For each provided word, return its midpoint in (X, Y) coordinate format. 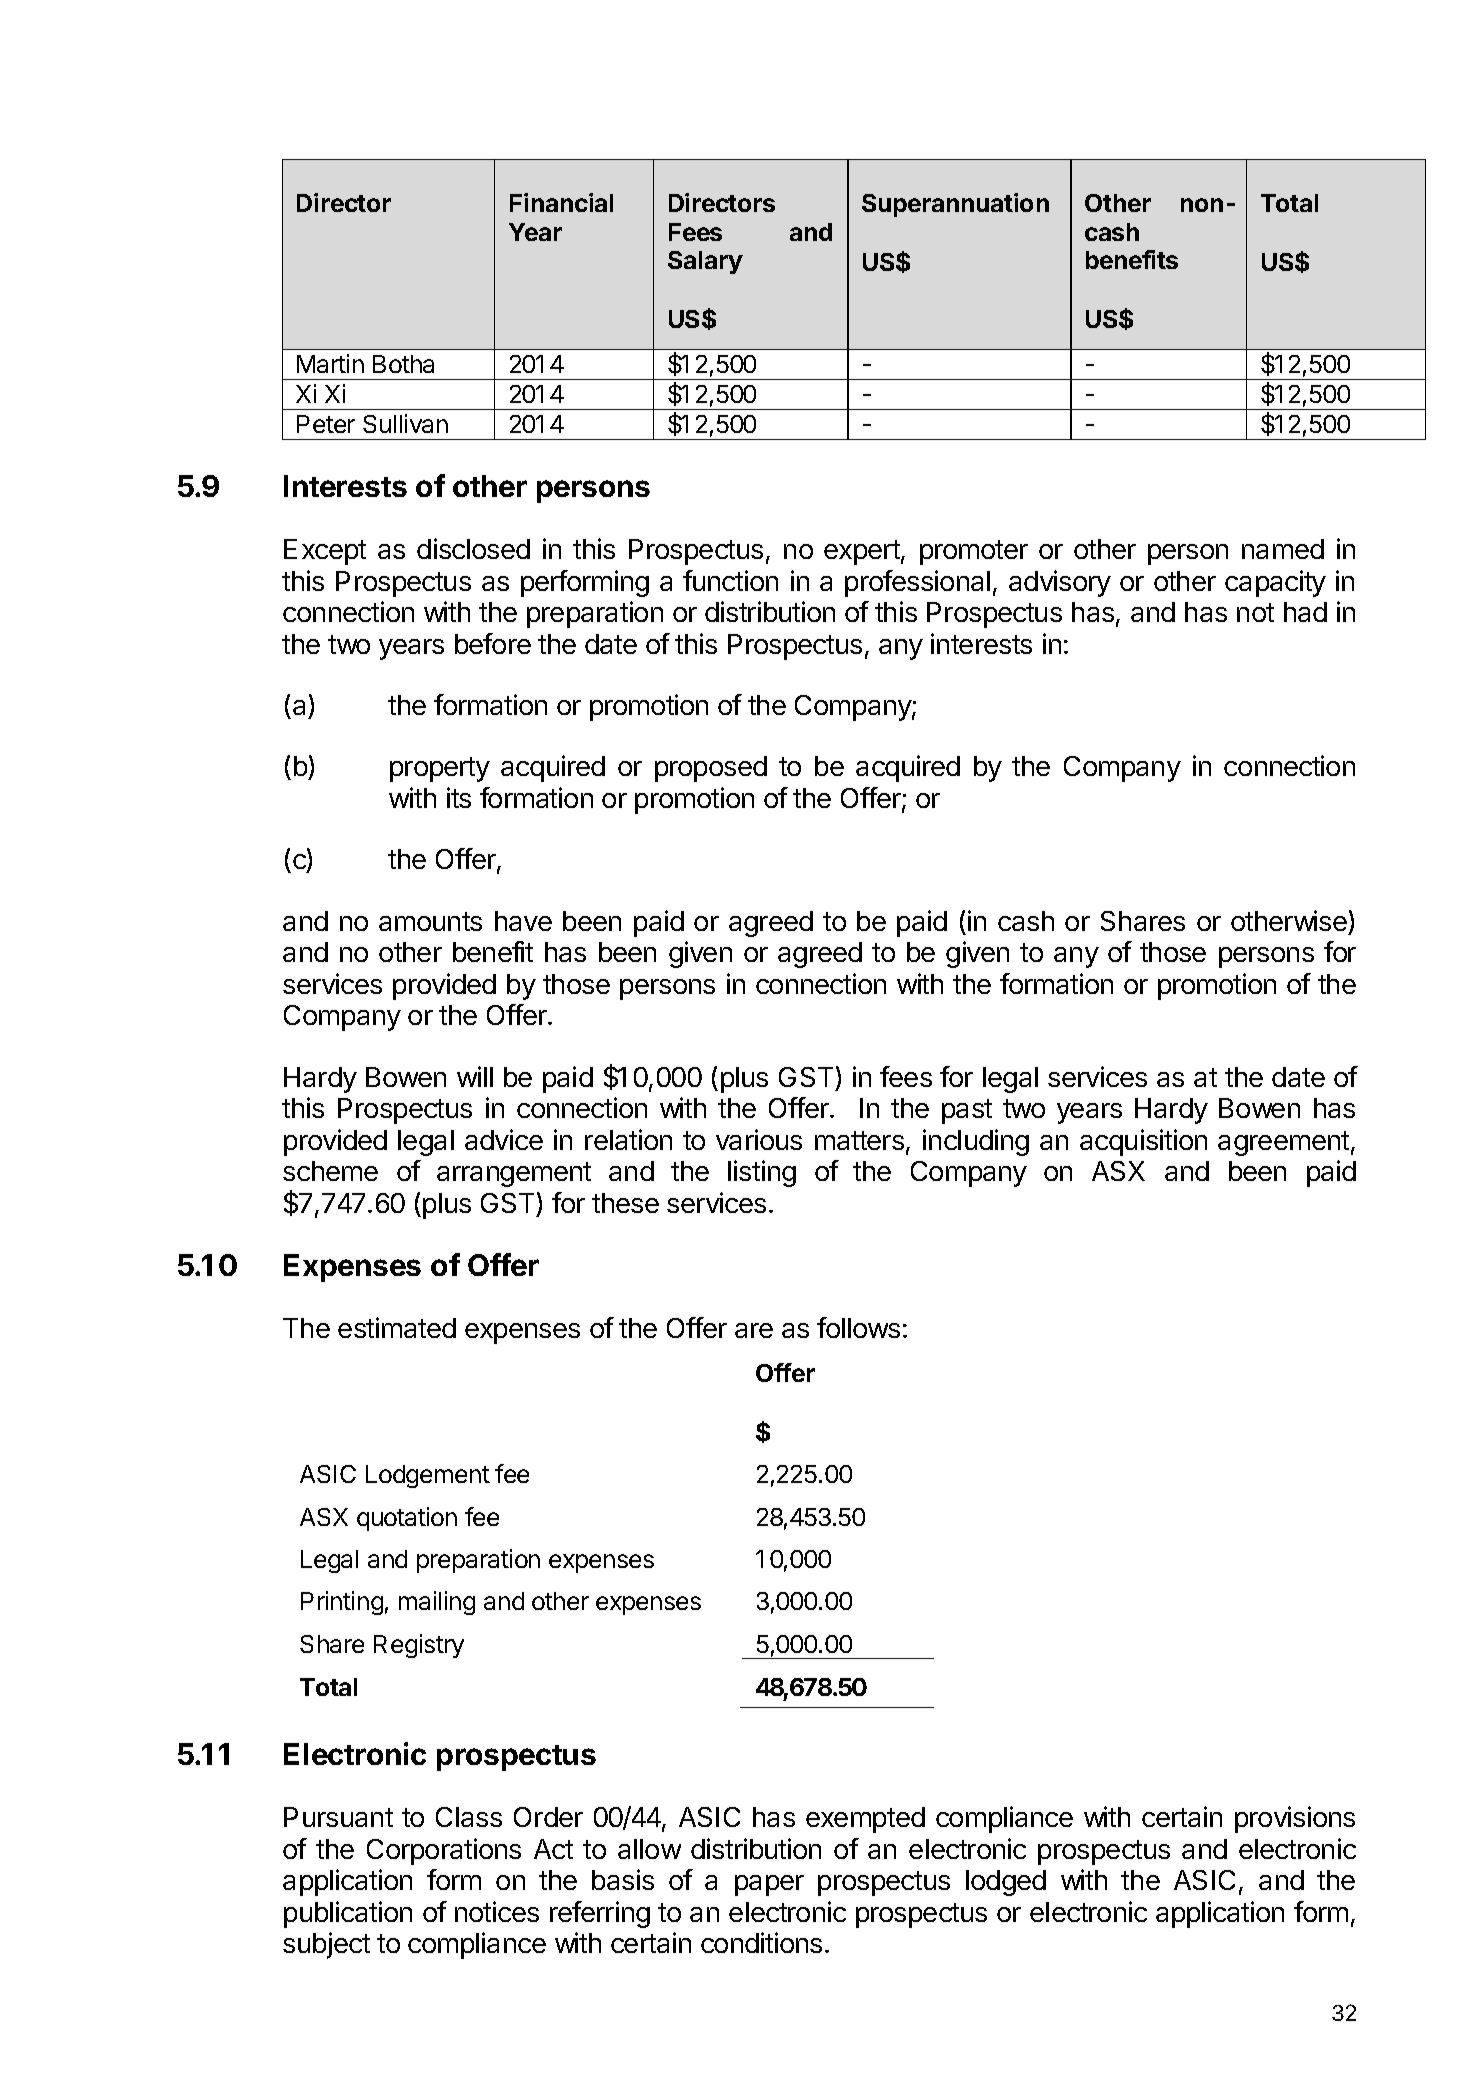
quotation (407, 1519)
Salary (705, 262)
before (493, 643)
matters (859, 1140)
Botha (403, 364)
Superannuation (955, 205)
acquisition (1143, 1142)
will (475, 1076)
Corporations (444, 1851)
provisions (1295, 1819)
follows (858, 1327)
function (730, 580)
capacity (1275, 583)
